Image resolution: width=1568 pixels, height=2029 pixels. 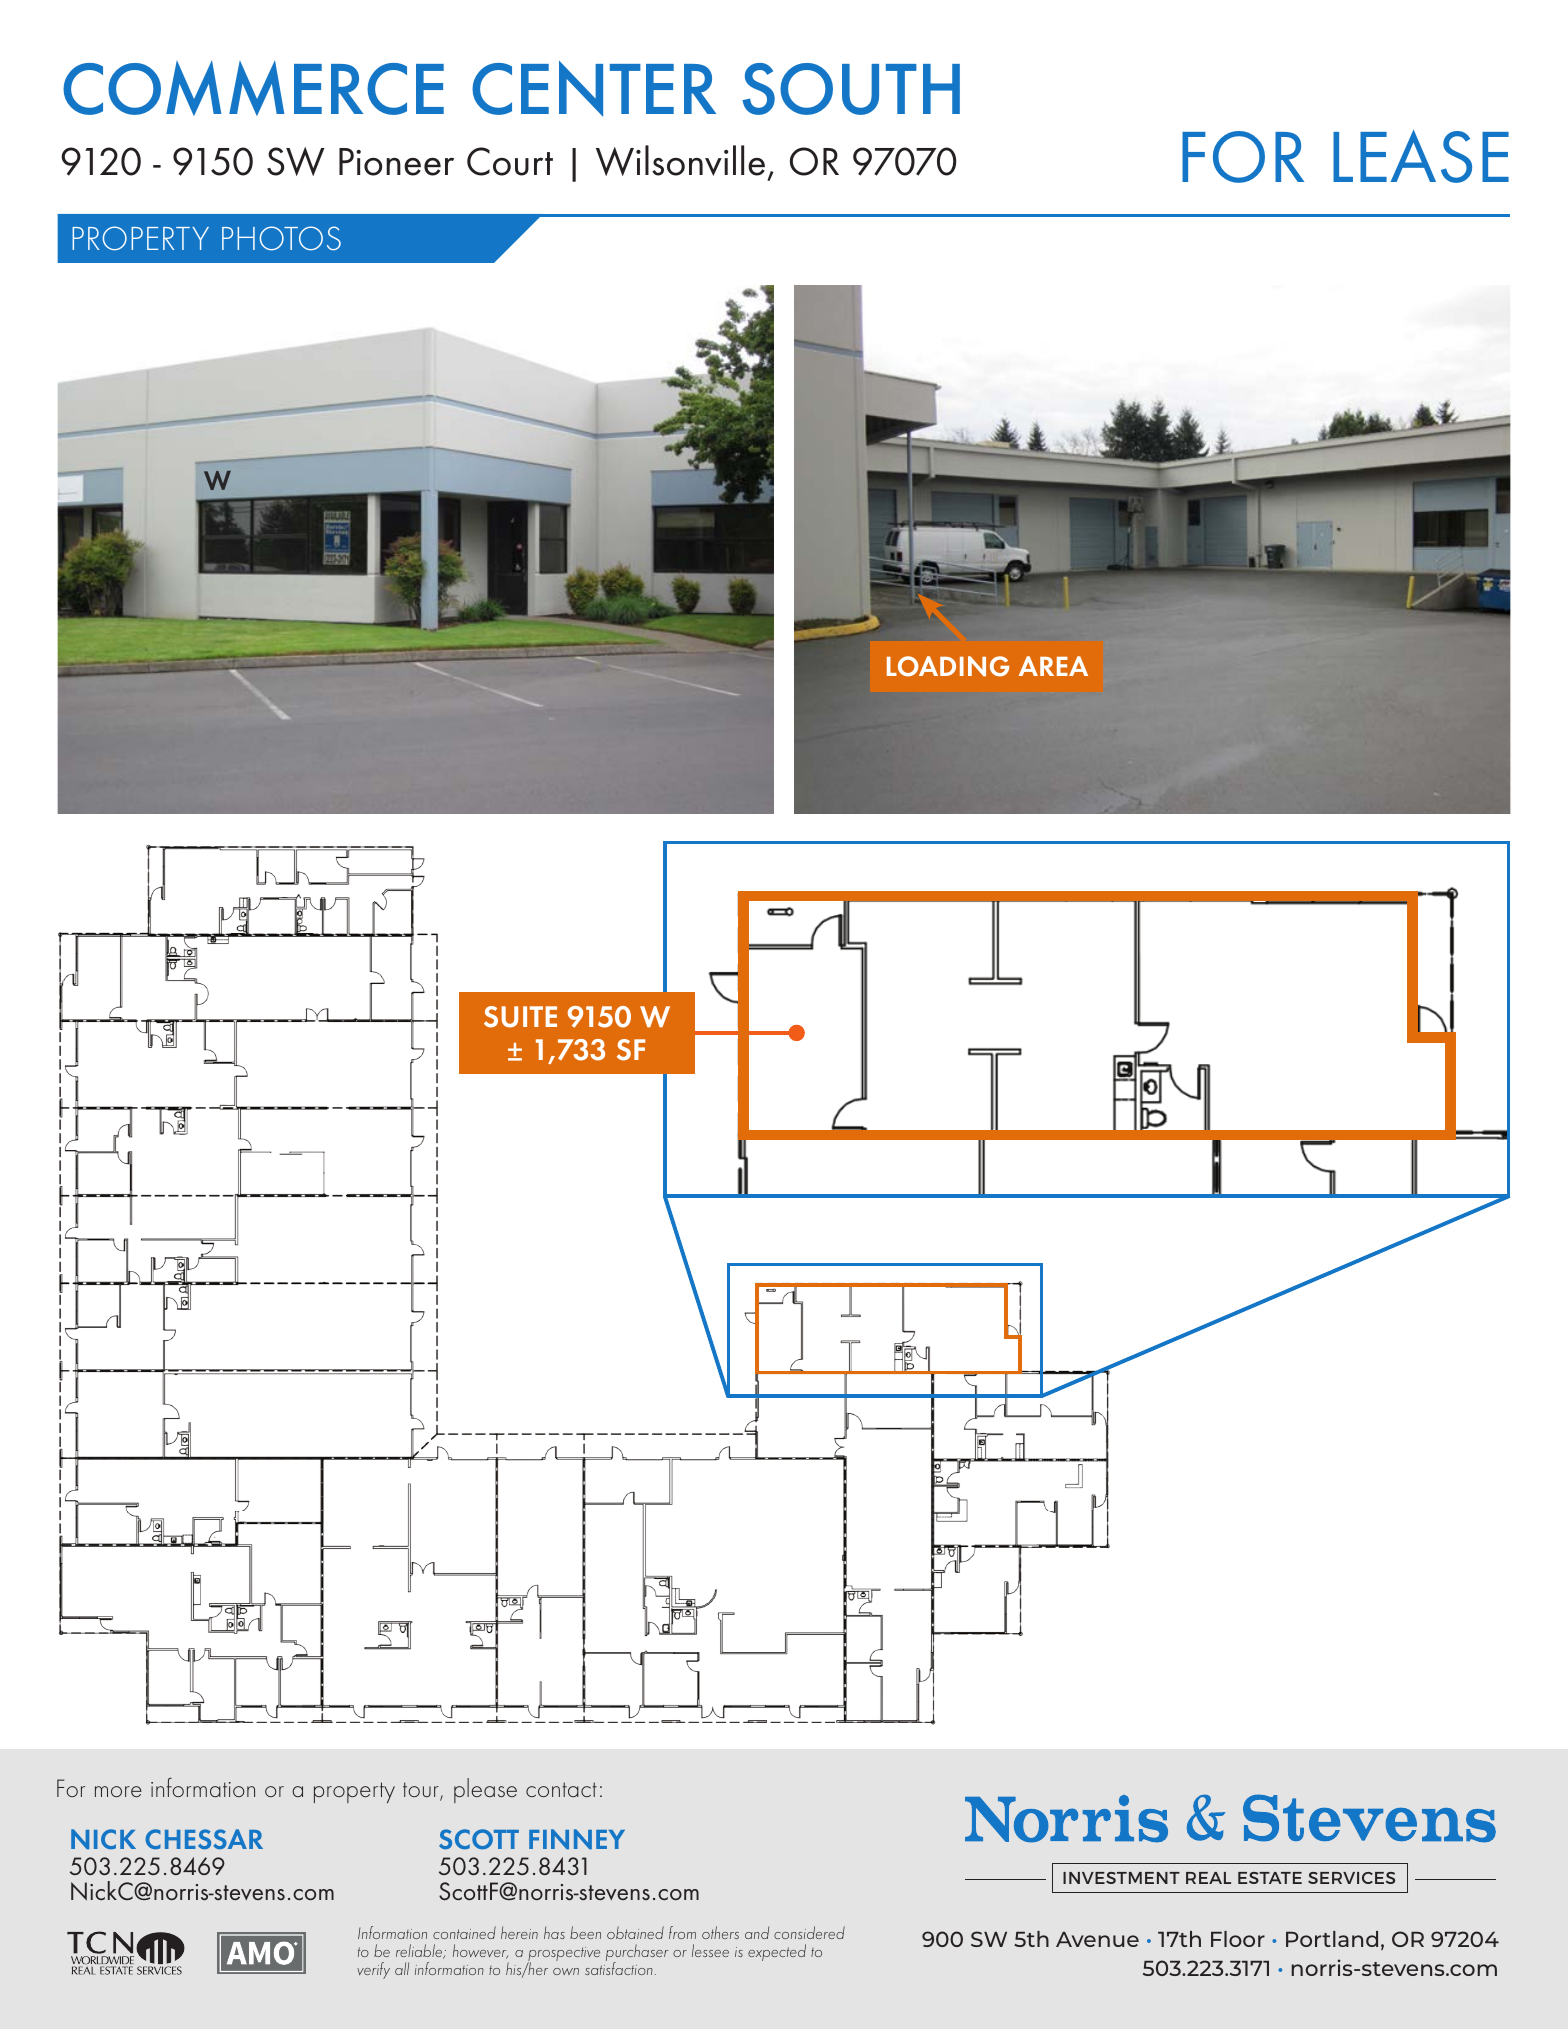 I want to click on Court, so click(x=510, y=161).
